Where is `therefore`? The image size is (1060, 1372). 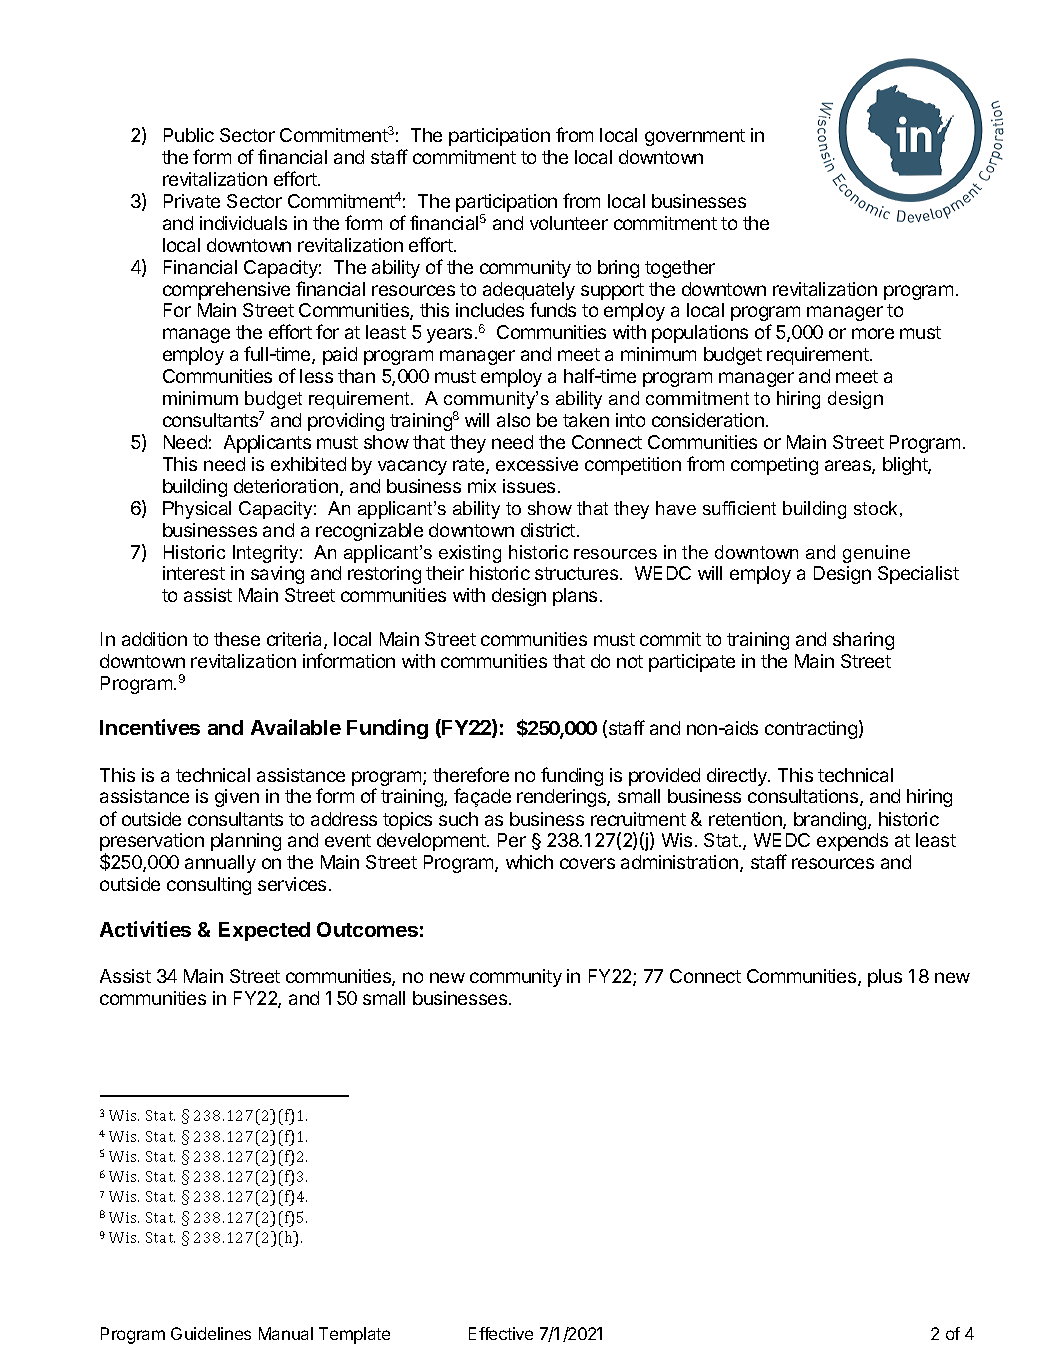 therefore is located at coordinates (471, 774).
